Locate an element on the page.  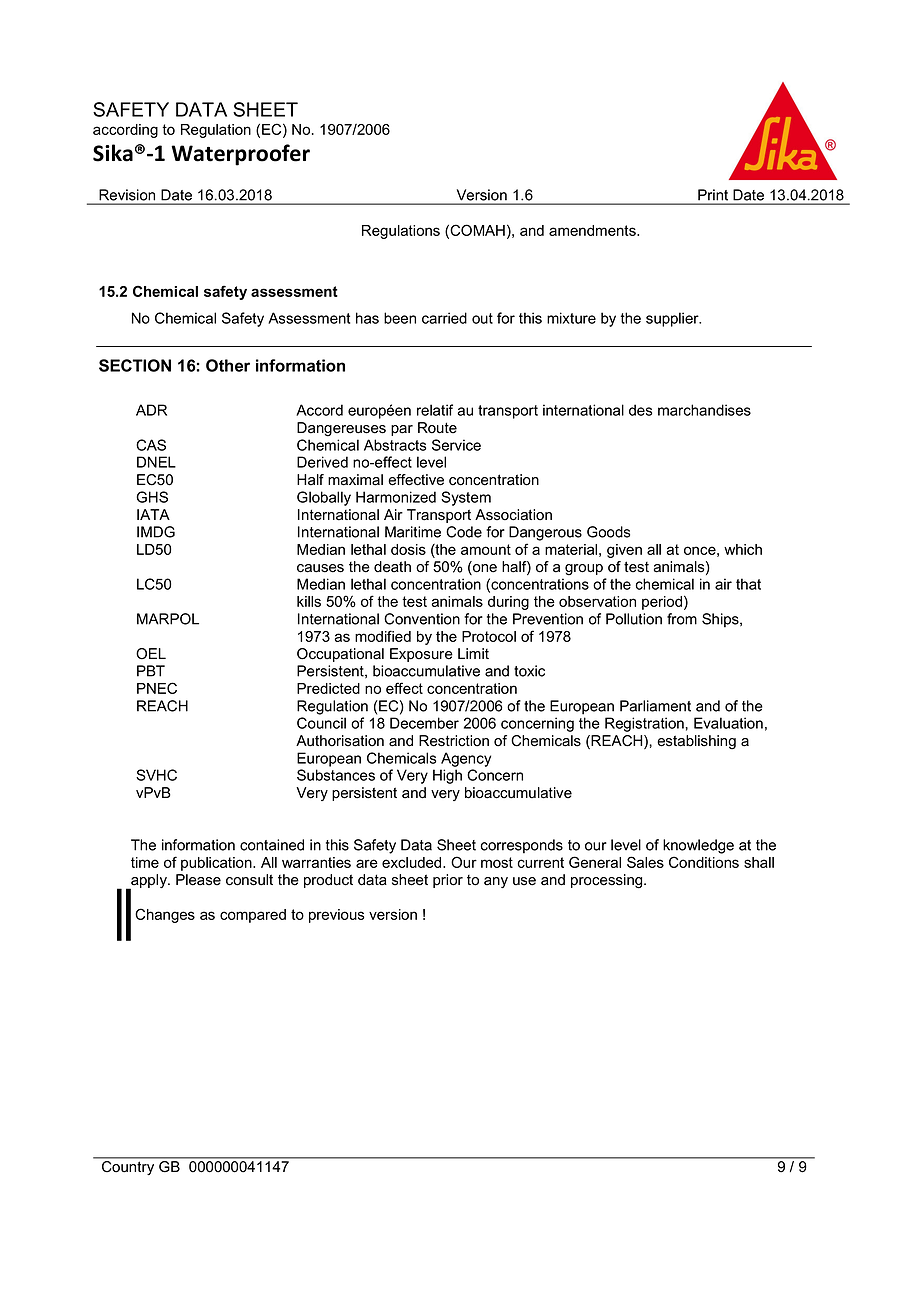
carried is located at coordinates (444, 318).
